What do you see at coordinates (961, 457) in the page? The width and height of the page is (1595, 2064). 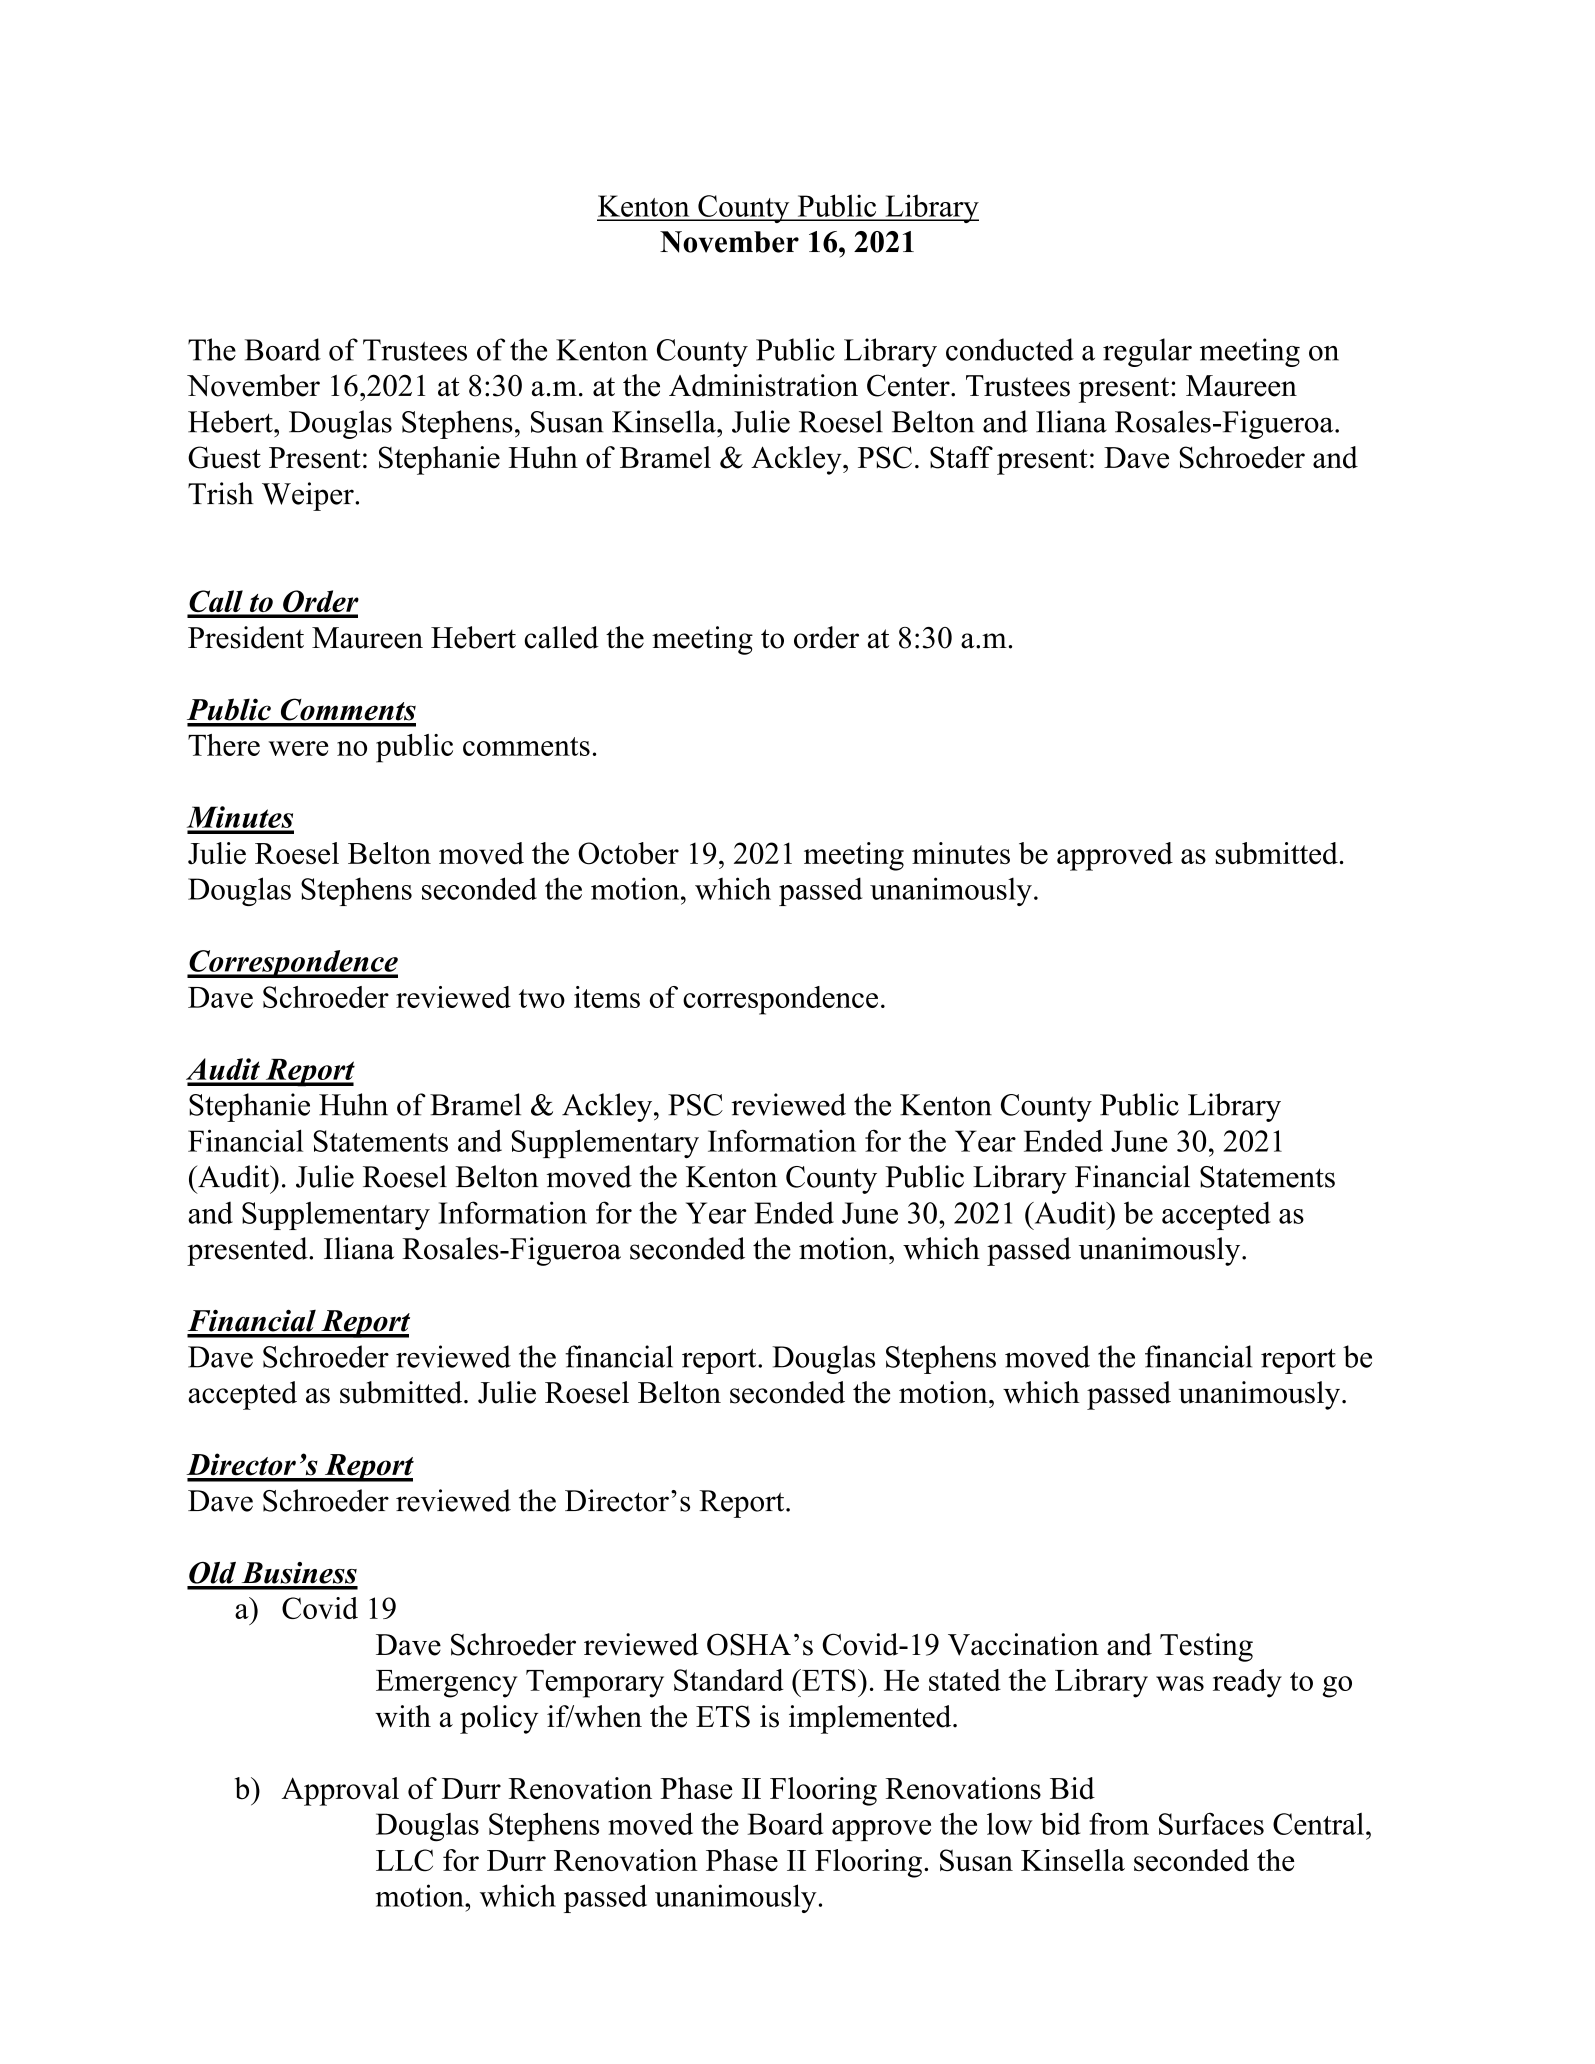 I see `Staff` at bounding box center [961, 457].
